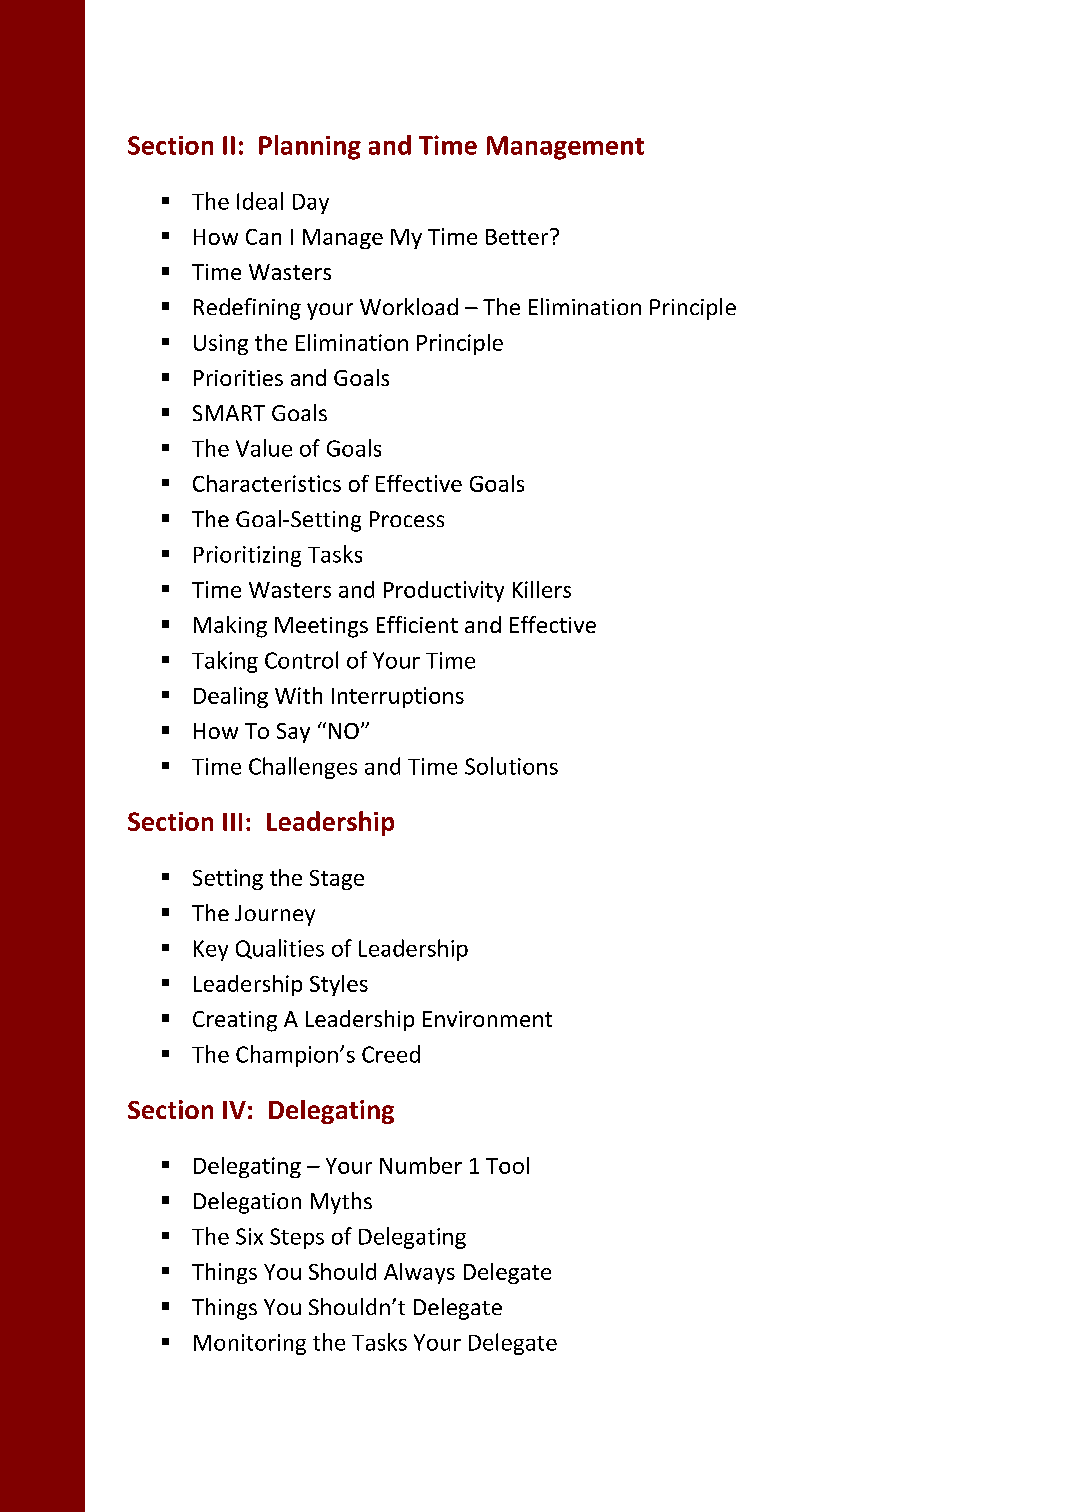 Image resolution: width=1069 pixels, height=1512 pixels. Describe the element at coordinates (391, 1054) in the screenshot. I see `Creed` at that location.
